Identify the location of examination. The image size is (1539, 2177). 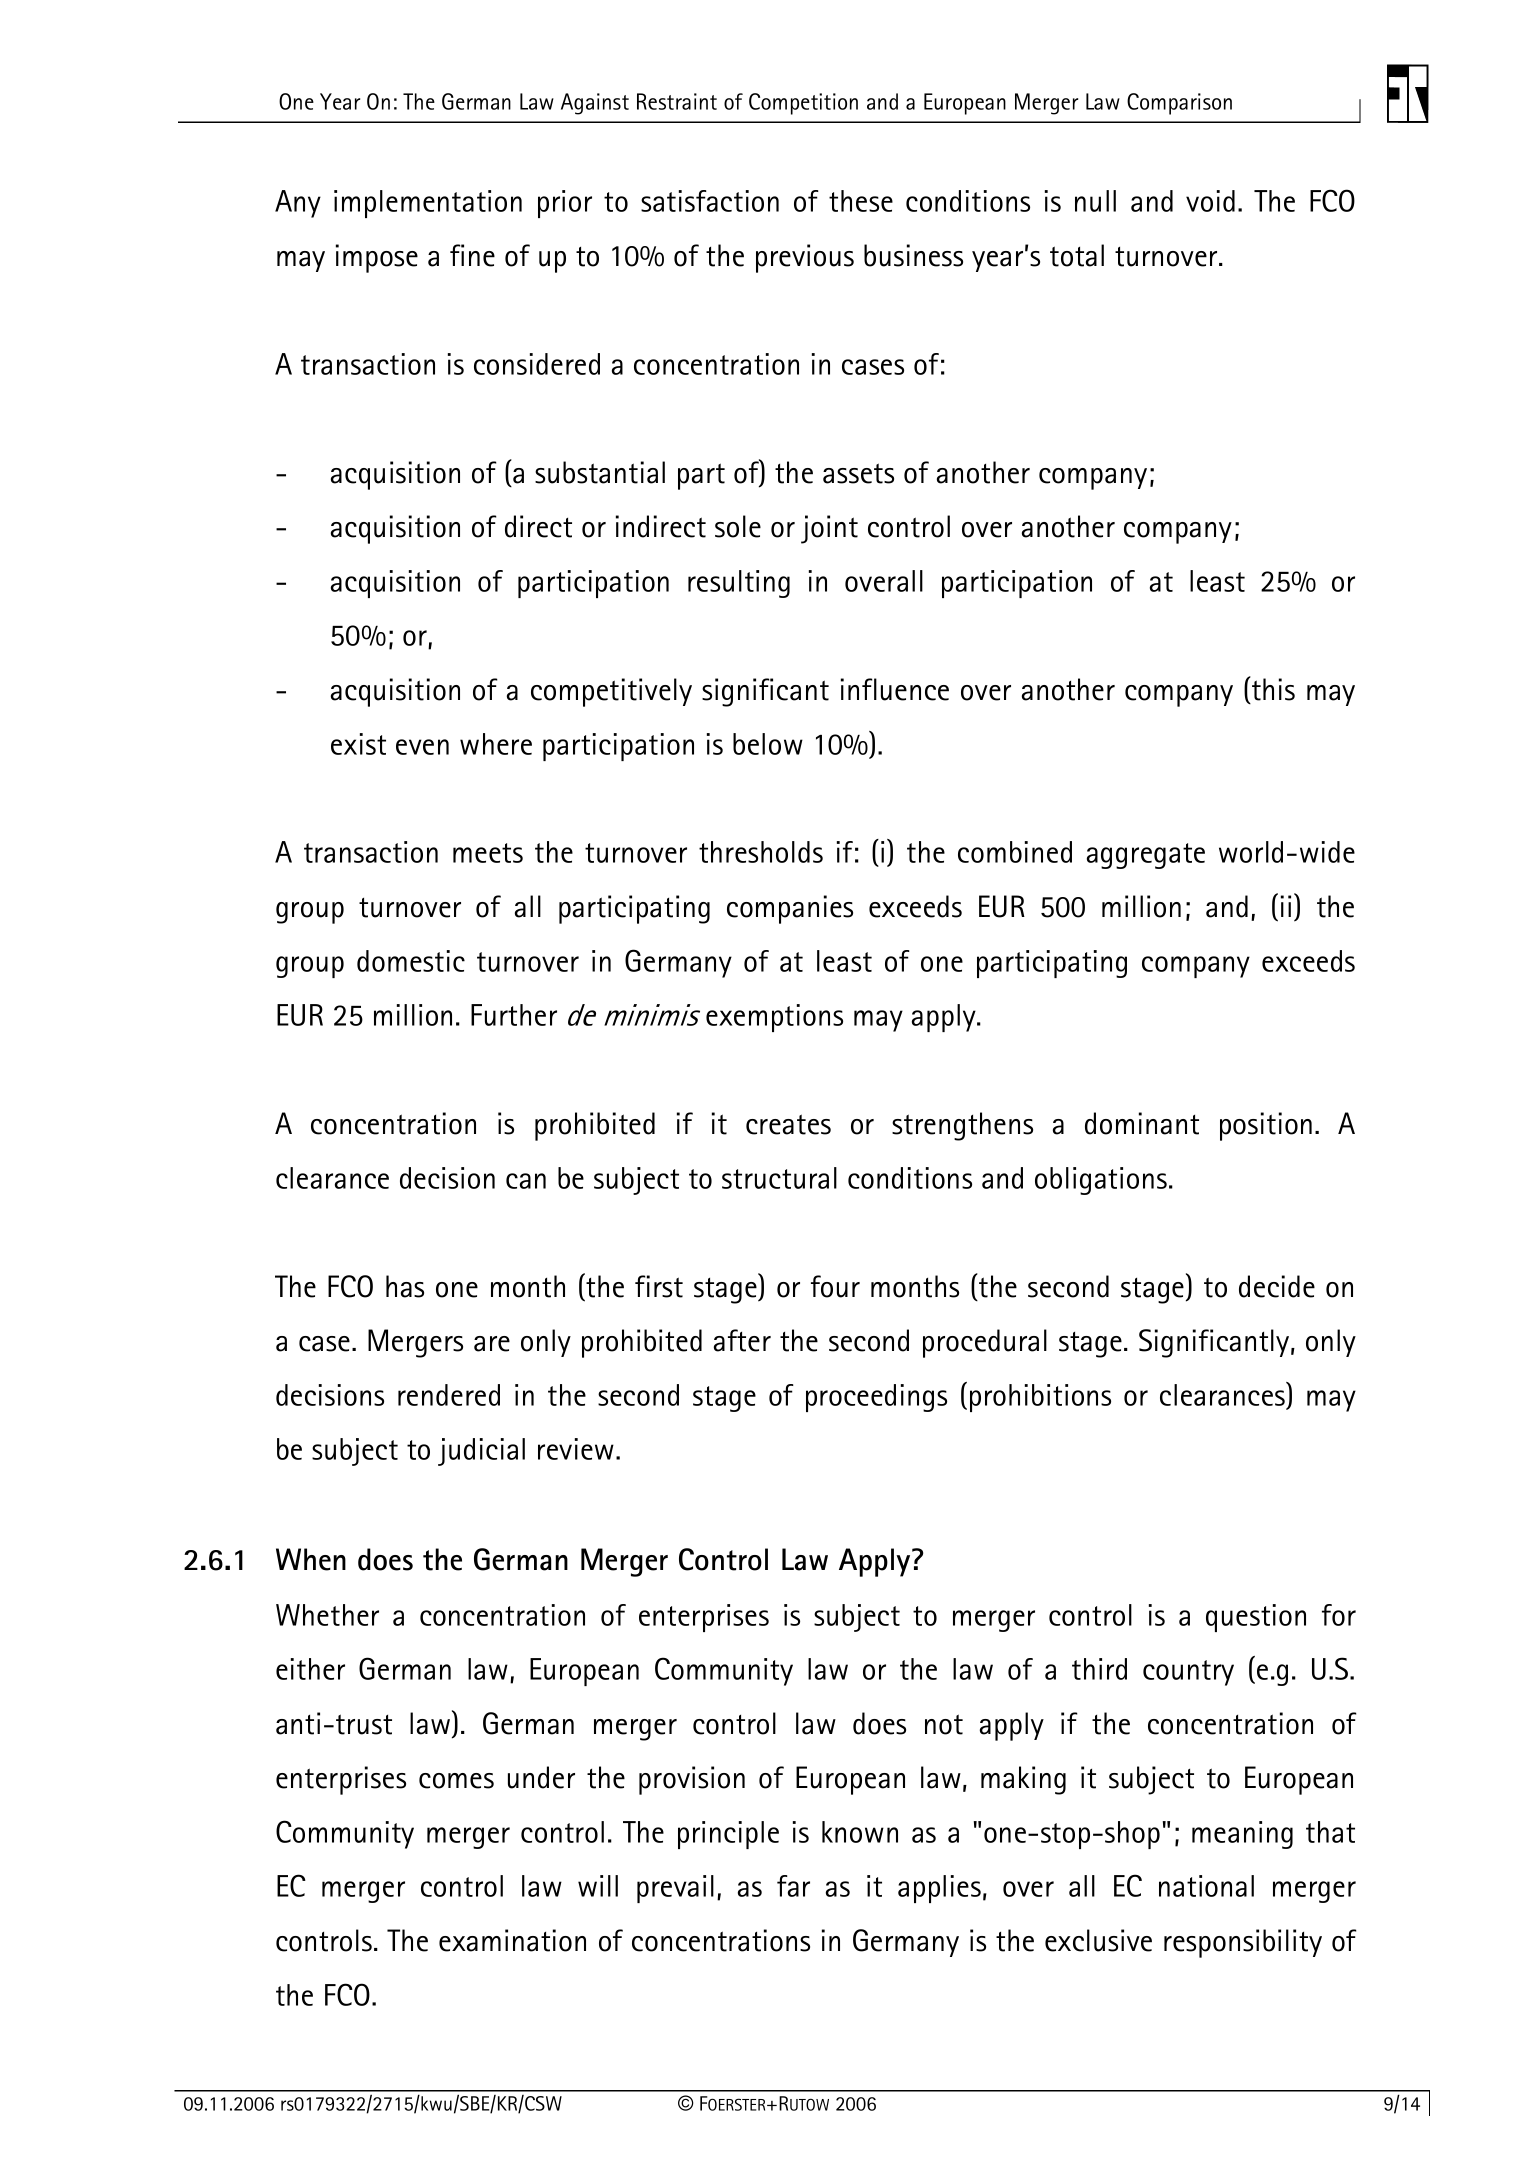
(512, 1940).
